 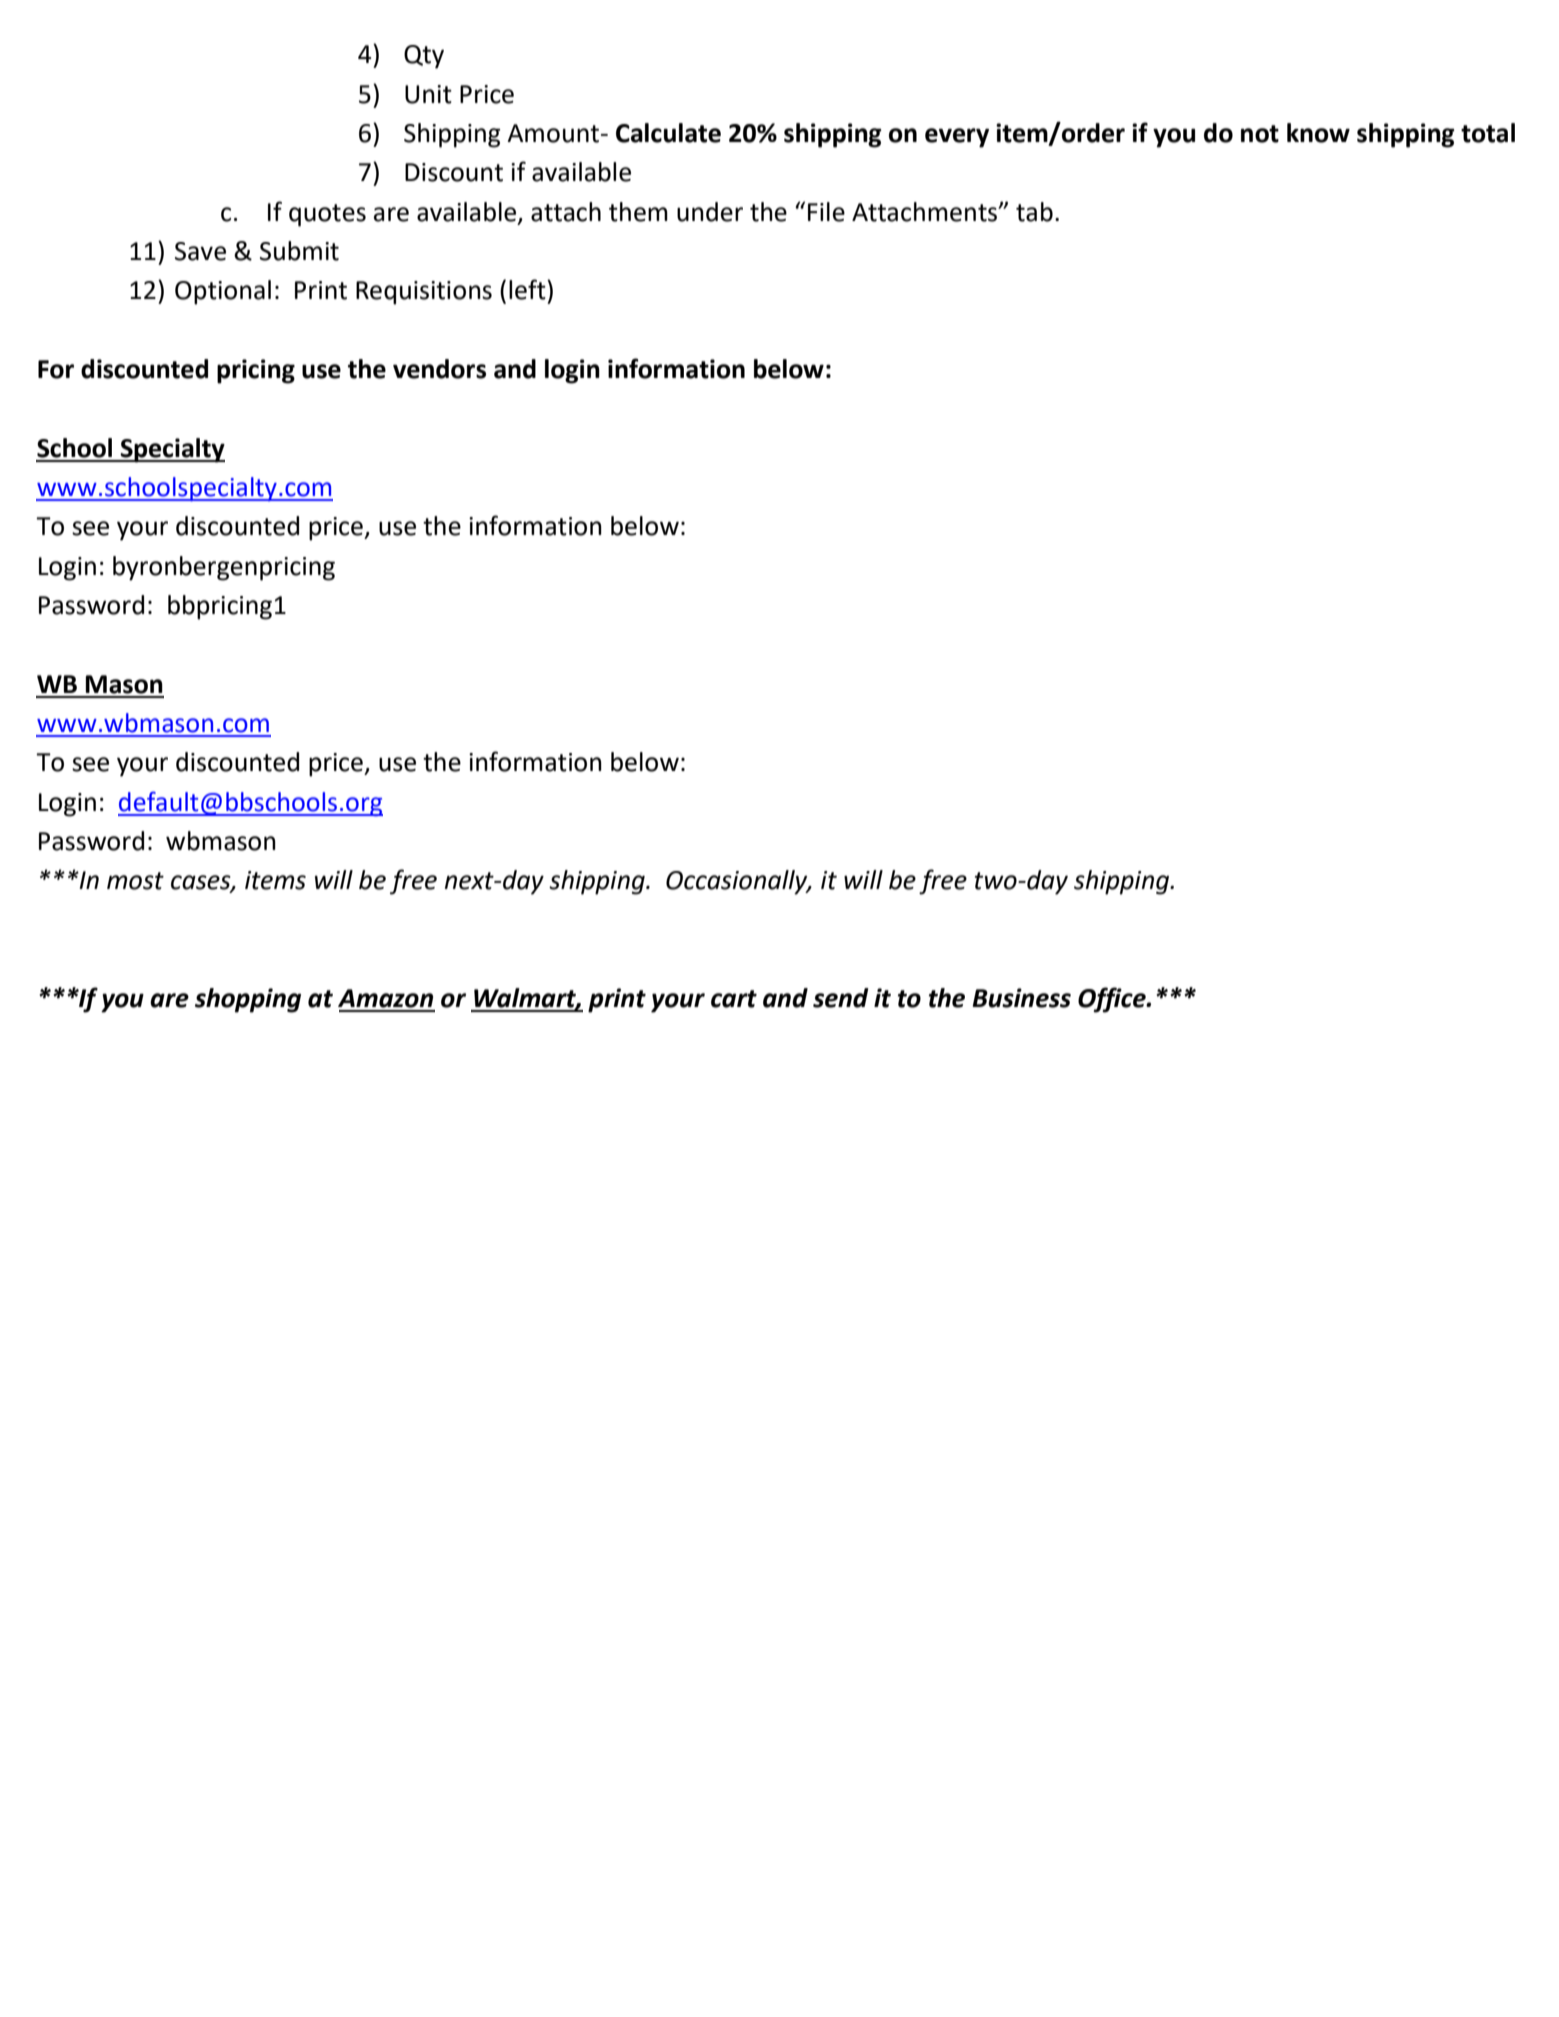 What do you see at coordinates (1318, 133) in the image?
I see `know` at bounding box center [1318, 133].
